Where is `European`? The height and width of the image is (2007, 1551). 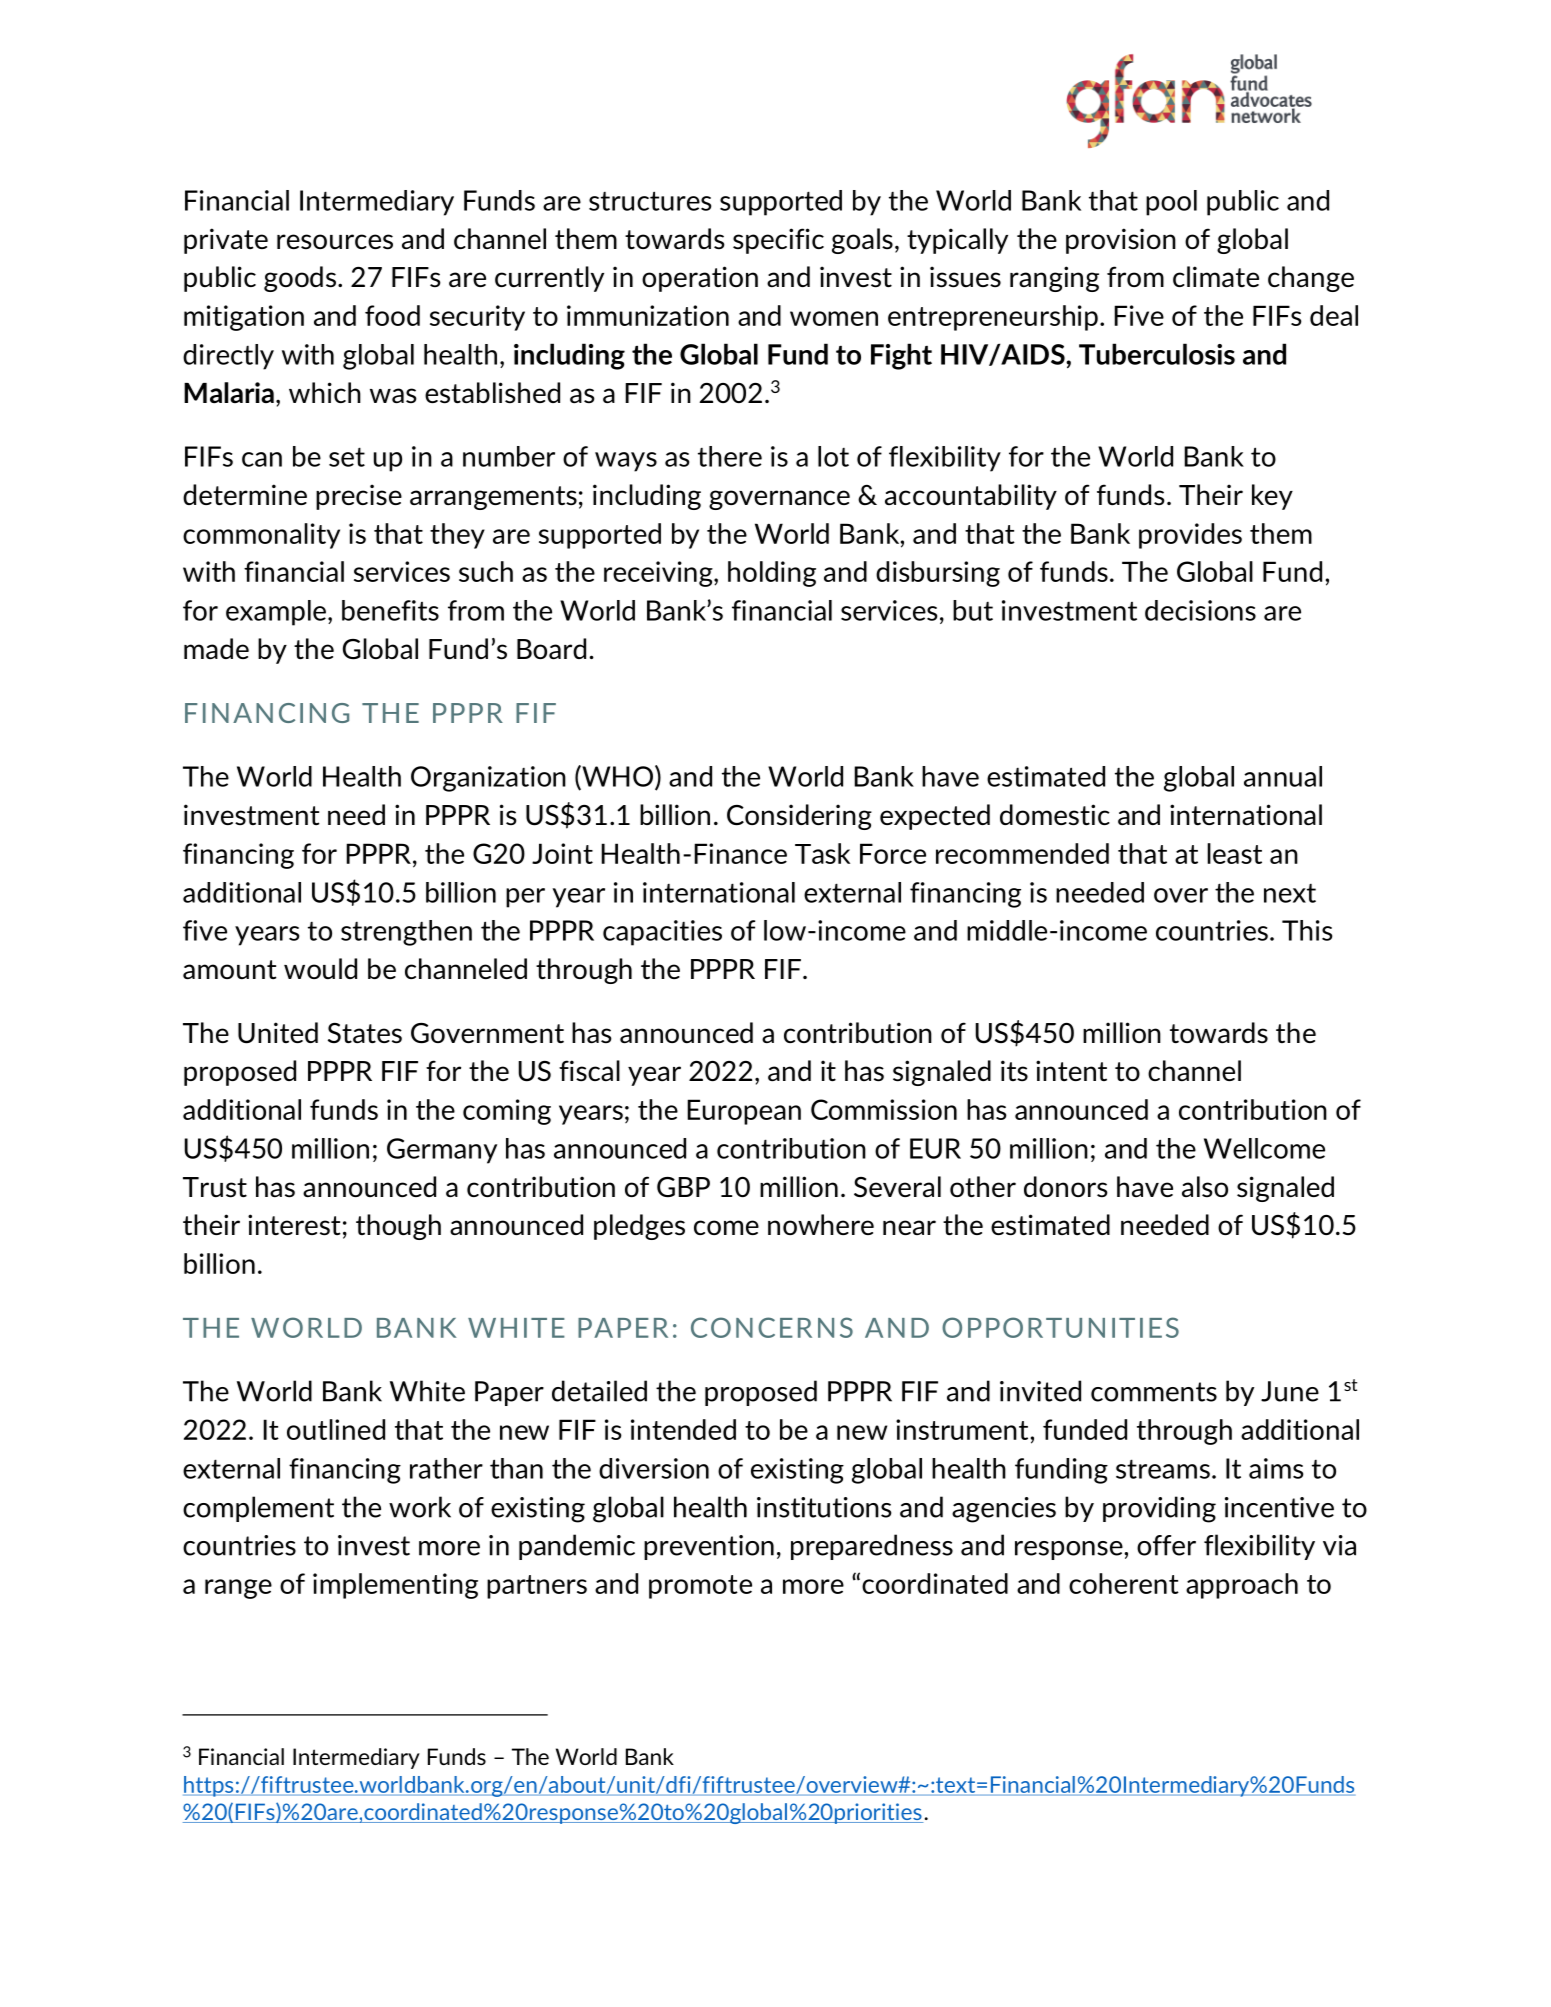
European is located at coordinates (744, 1112).
